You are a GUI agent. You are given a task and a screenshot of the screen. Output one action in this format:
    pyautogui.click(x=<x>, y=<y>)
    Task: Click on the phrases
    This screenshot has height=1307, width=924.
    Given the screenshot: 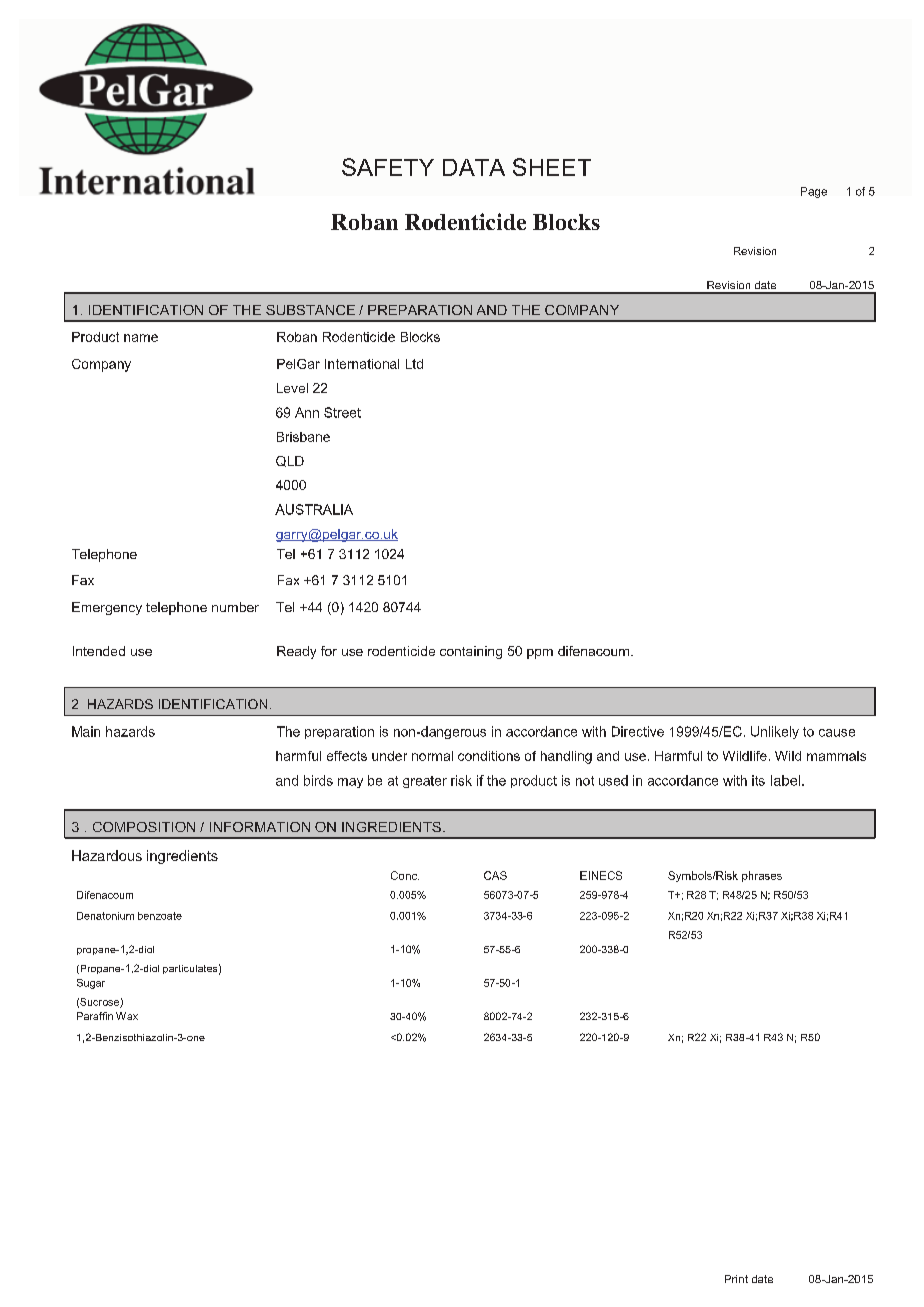 What is the action you would take?
    pyautogui.click(x=762, y=876)
